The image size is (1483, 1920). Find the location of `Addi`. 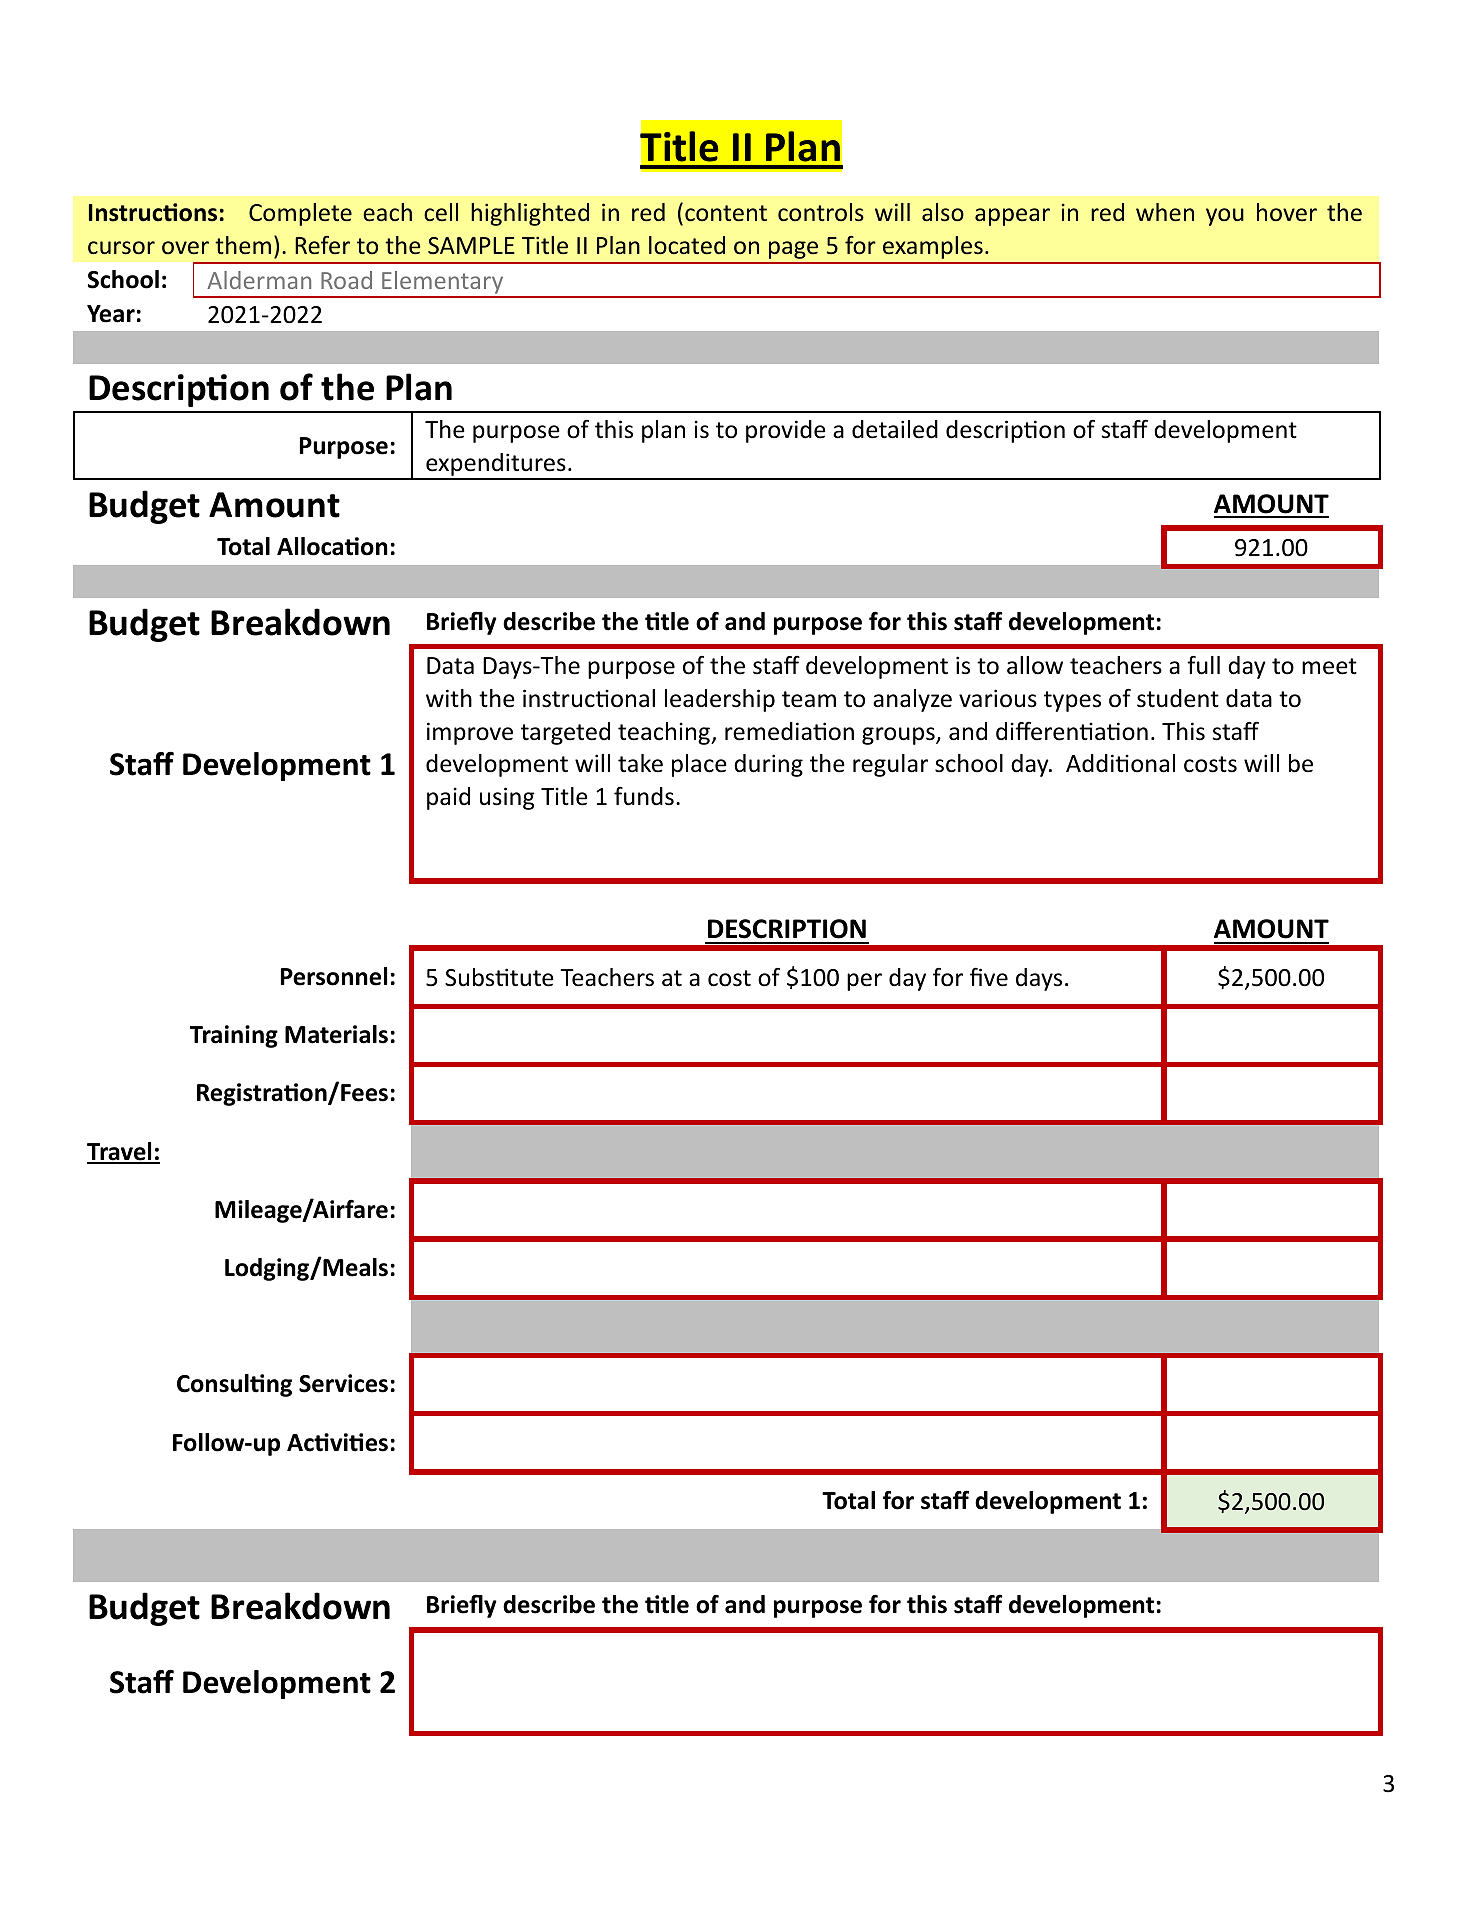

Addi is located at coordinates (1091, 763).
